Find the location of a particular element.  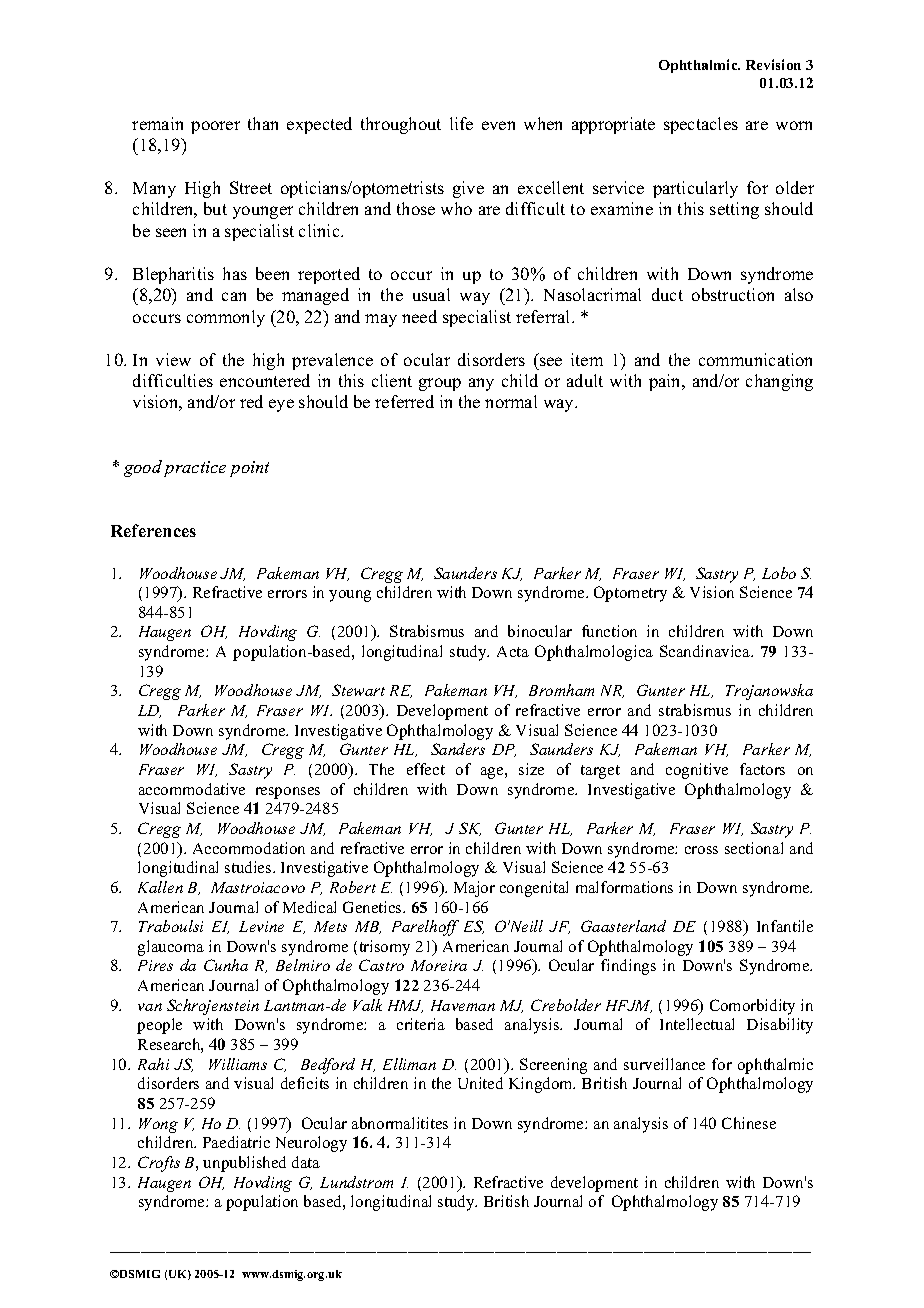

poorer is located at coordinates (215, 127).
